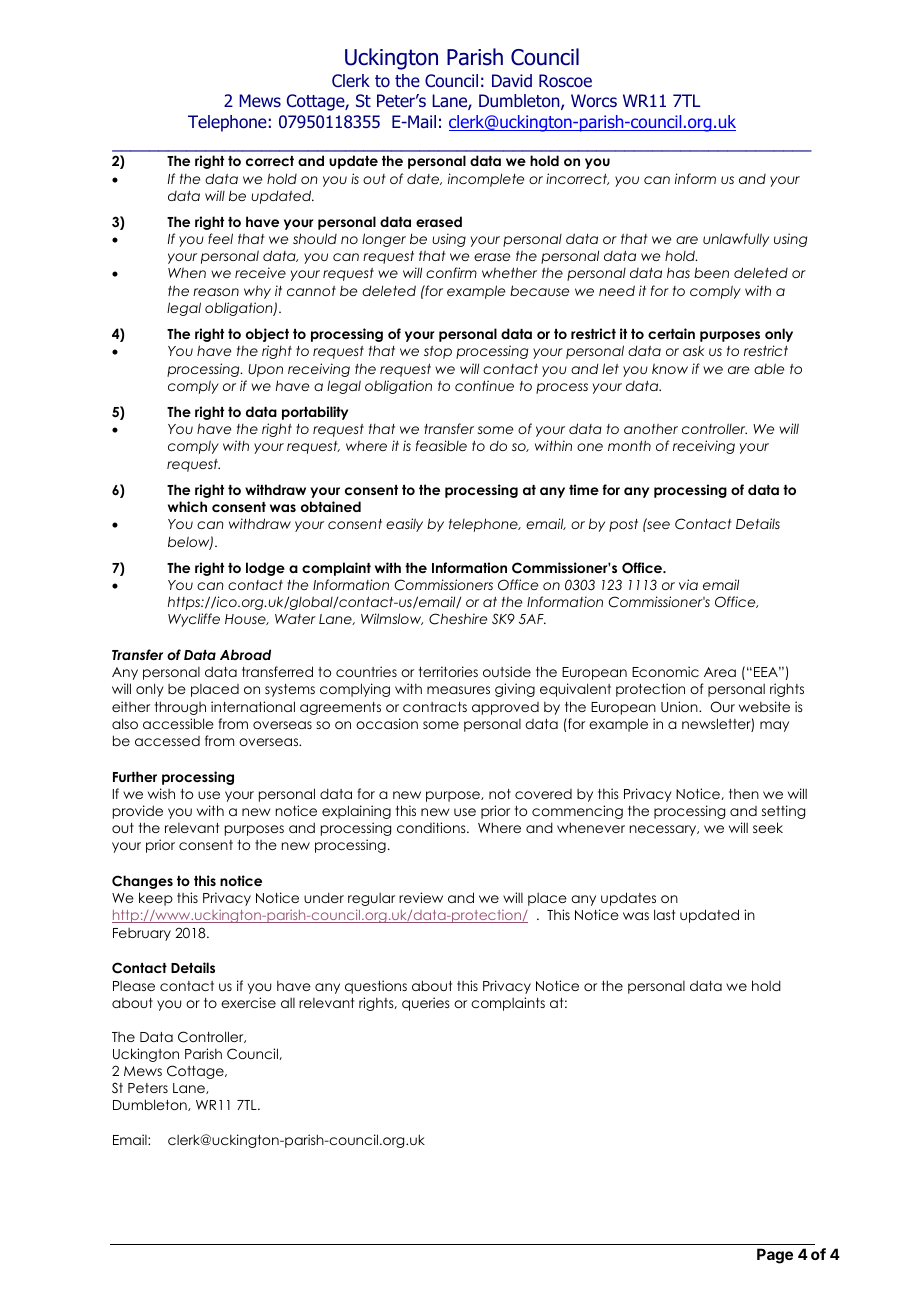 The image size is (924, 1308). I want to click on another, so click(651, 429).
